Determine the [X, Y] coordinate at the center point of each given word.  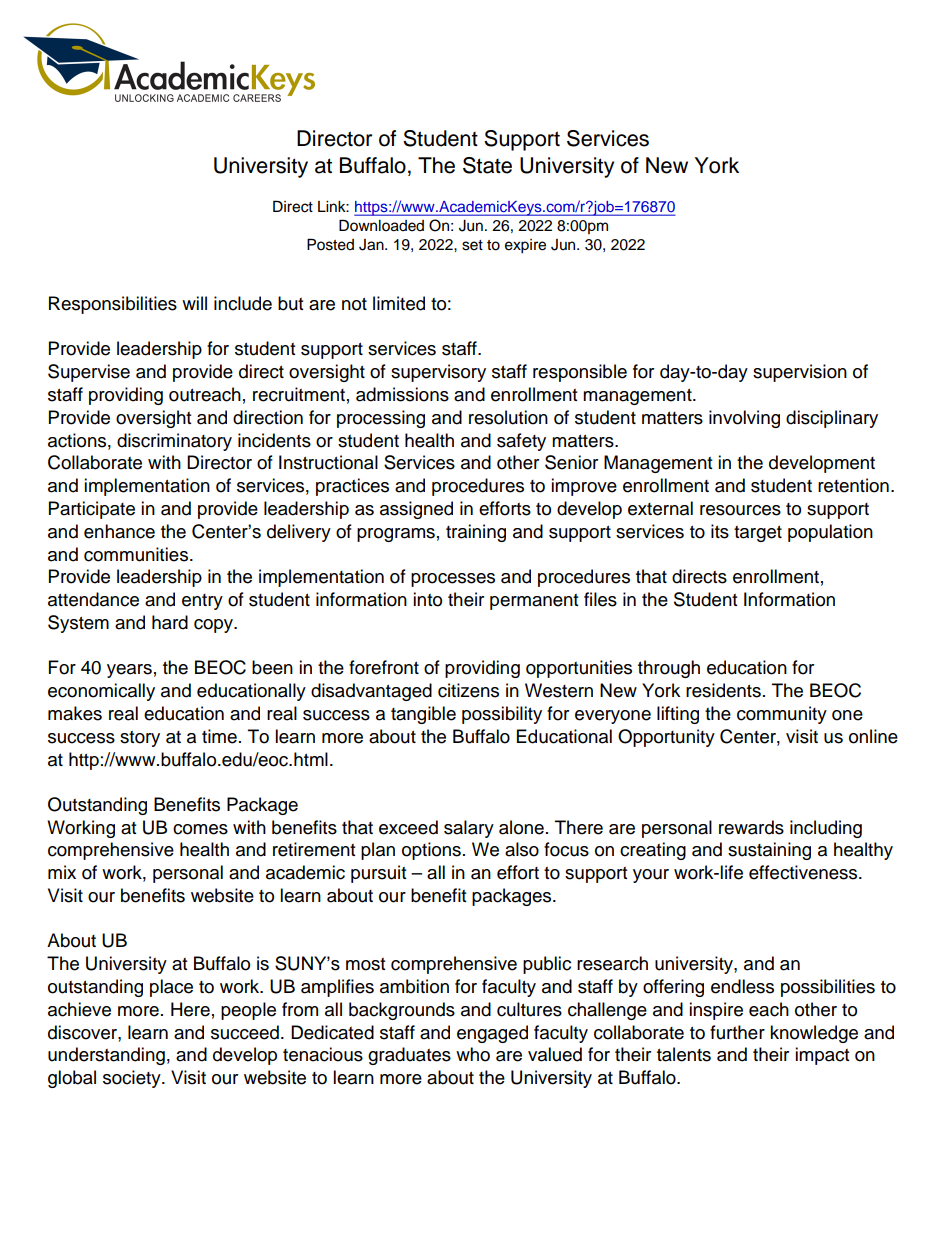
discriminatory [174, 442]
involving [744, 419]
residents [723, 690]
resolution [508, 417]
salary [469, 829]
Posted [330, 244]
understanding [106, 1056]
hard [170, 622]
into [427, 599]
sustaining [769, 851]
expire [525, 246]
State [487, 165]
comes [200, 829]
